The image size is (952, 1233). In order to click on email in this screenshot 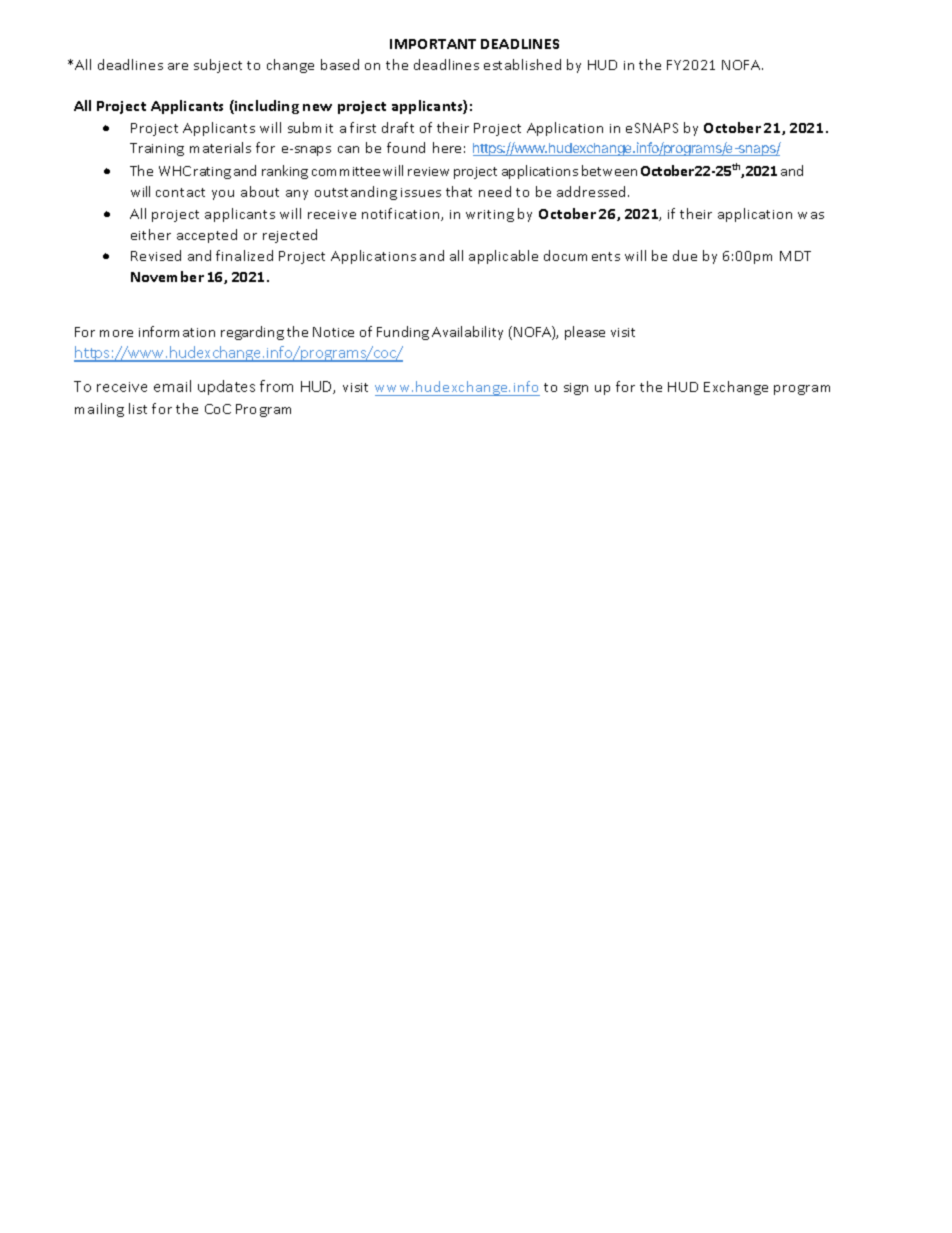, I will do `click(172, 386)`.
